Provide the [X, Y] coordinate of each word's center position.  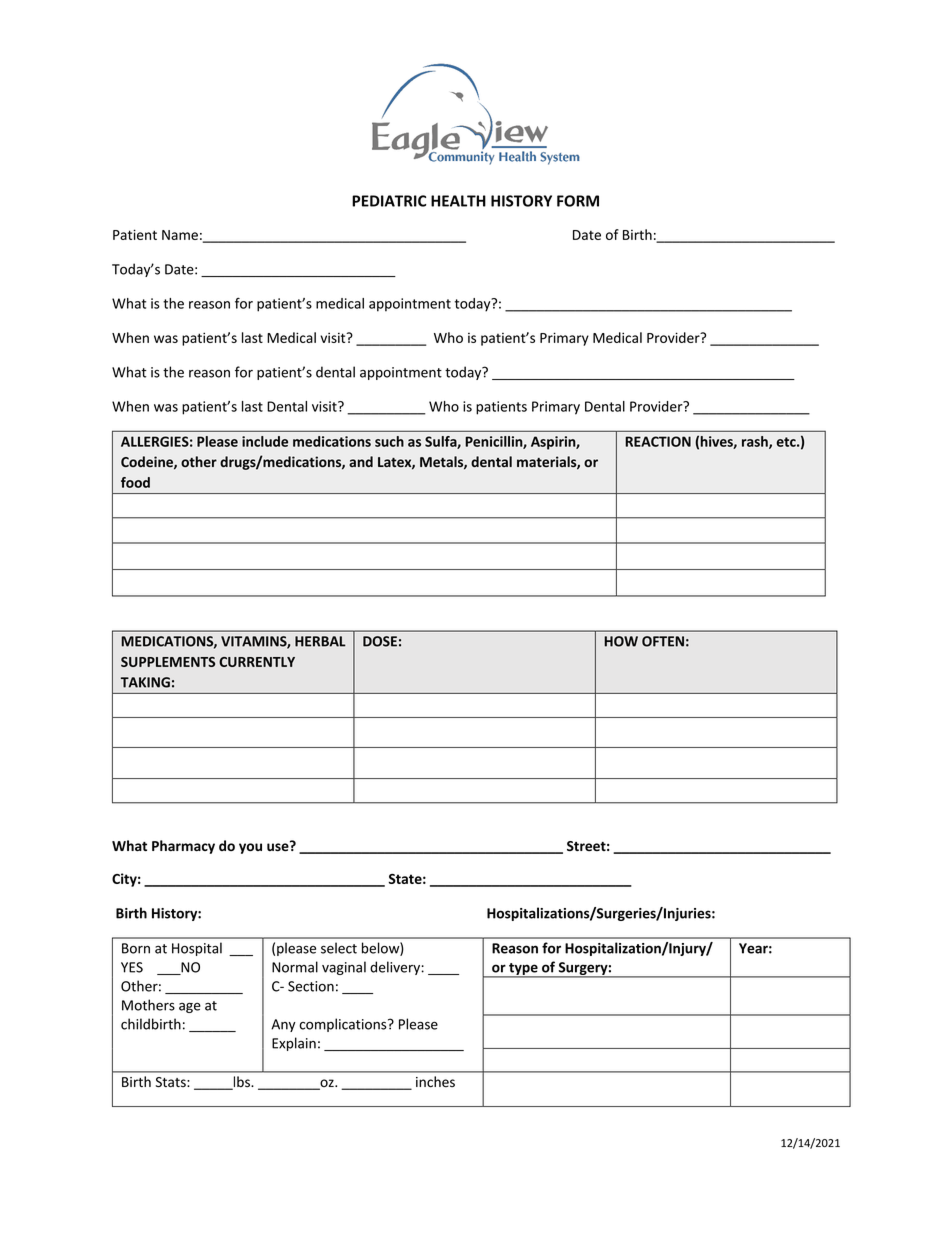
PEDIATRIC [389, 201]
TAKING [145, 682]
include [265, 441]
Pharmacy [183, 847]
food [135, 482]
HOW [621, 641]
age [190, 1008]
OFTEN [663, 641]
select [339, 948]
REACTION [658, 441]
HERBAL [320, 641]
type [523, 970]
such [389, 441]
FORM [578, 201]
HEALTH [458, 201]
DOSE [380, 641]
